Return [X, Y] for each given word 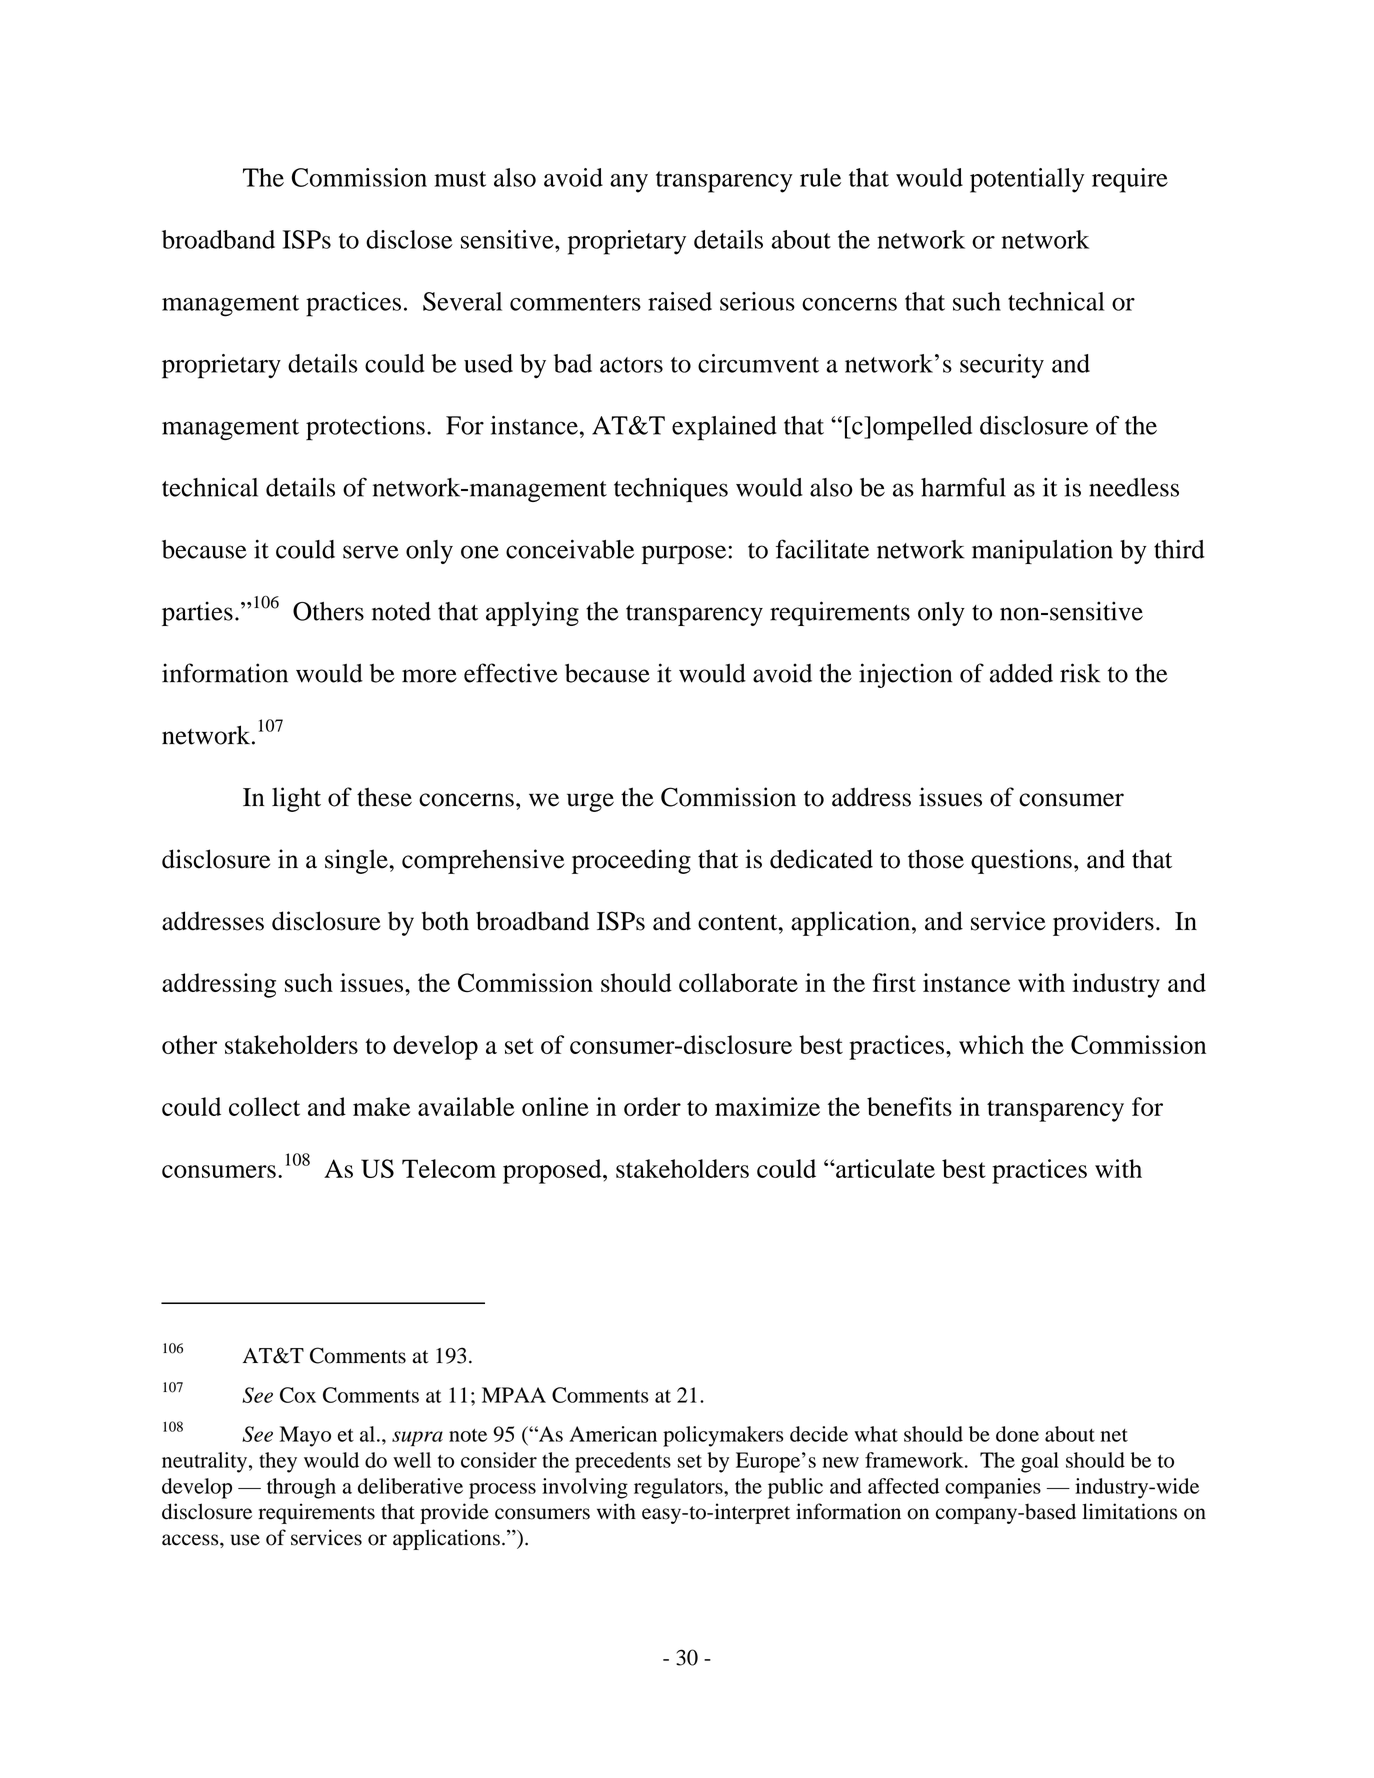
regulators [679, 1488]
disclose [409, 239]
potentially [1027, 180]
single [356, 861]
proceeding [631, 861]
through [301, 1488]
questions [1021, 861]
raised [680, 301]
